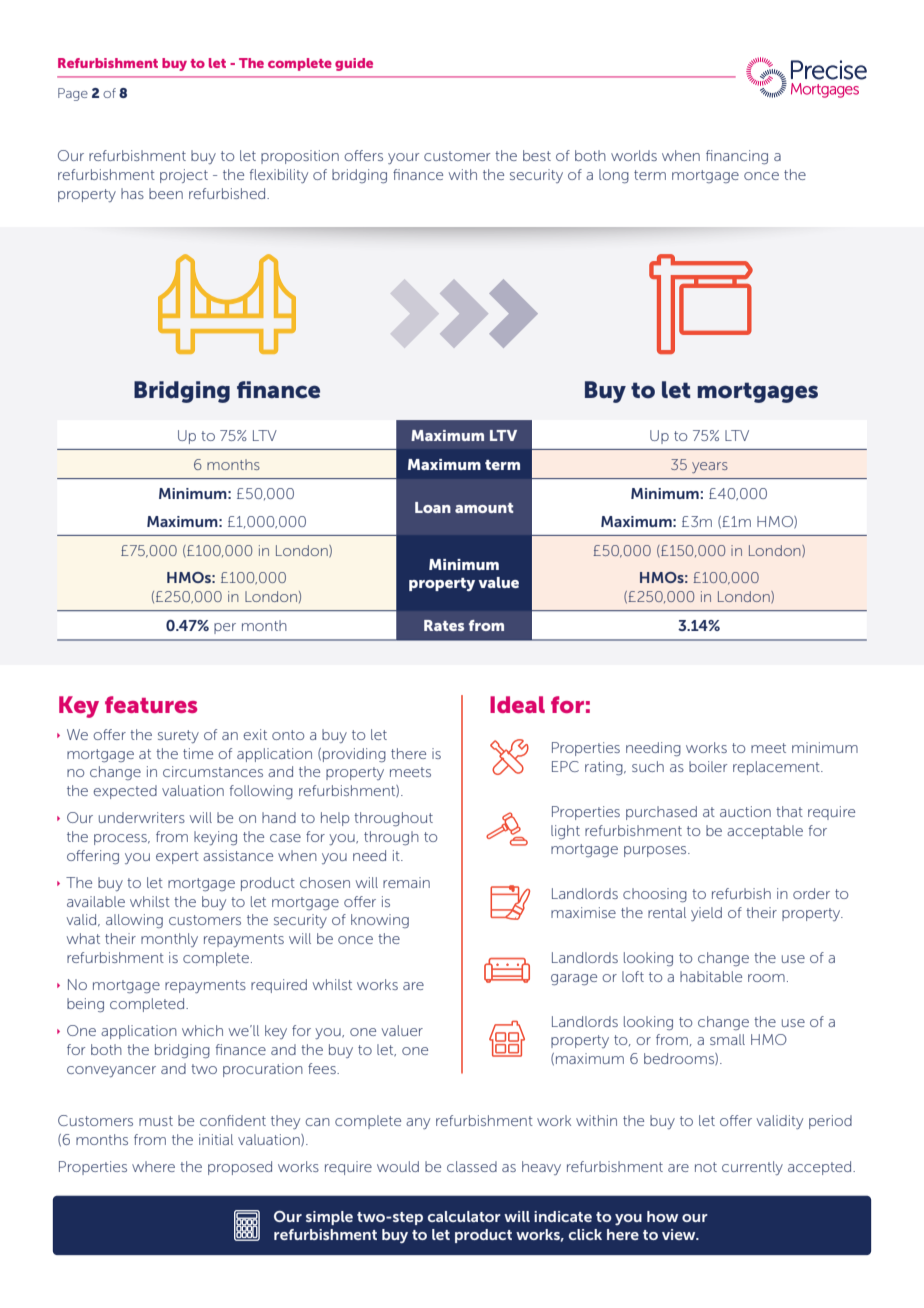 The width and height of the document is (924, 1308). Describe the element at coordinates (406, 882) in the document. I see `remain` at that location.
